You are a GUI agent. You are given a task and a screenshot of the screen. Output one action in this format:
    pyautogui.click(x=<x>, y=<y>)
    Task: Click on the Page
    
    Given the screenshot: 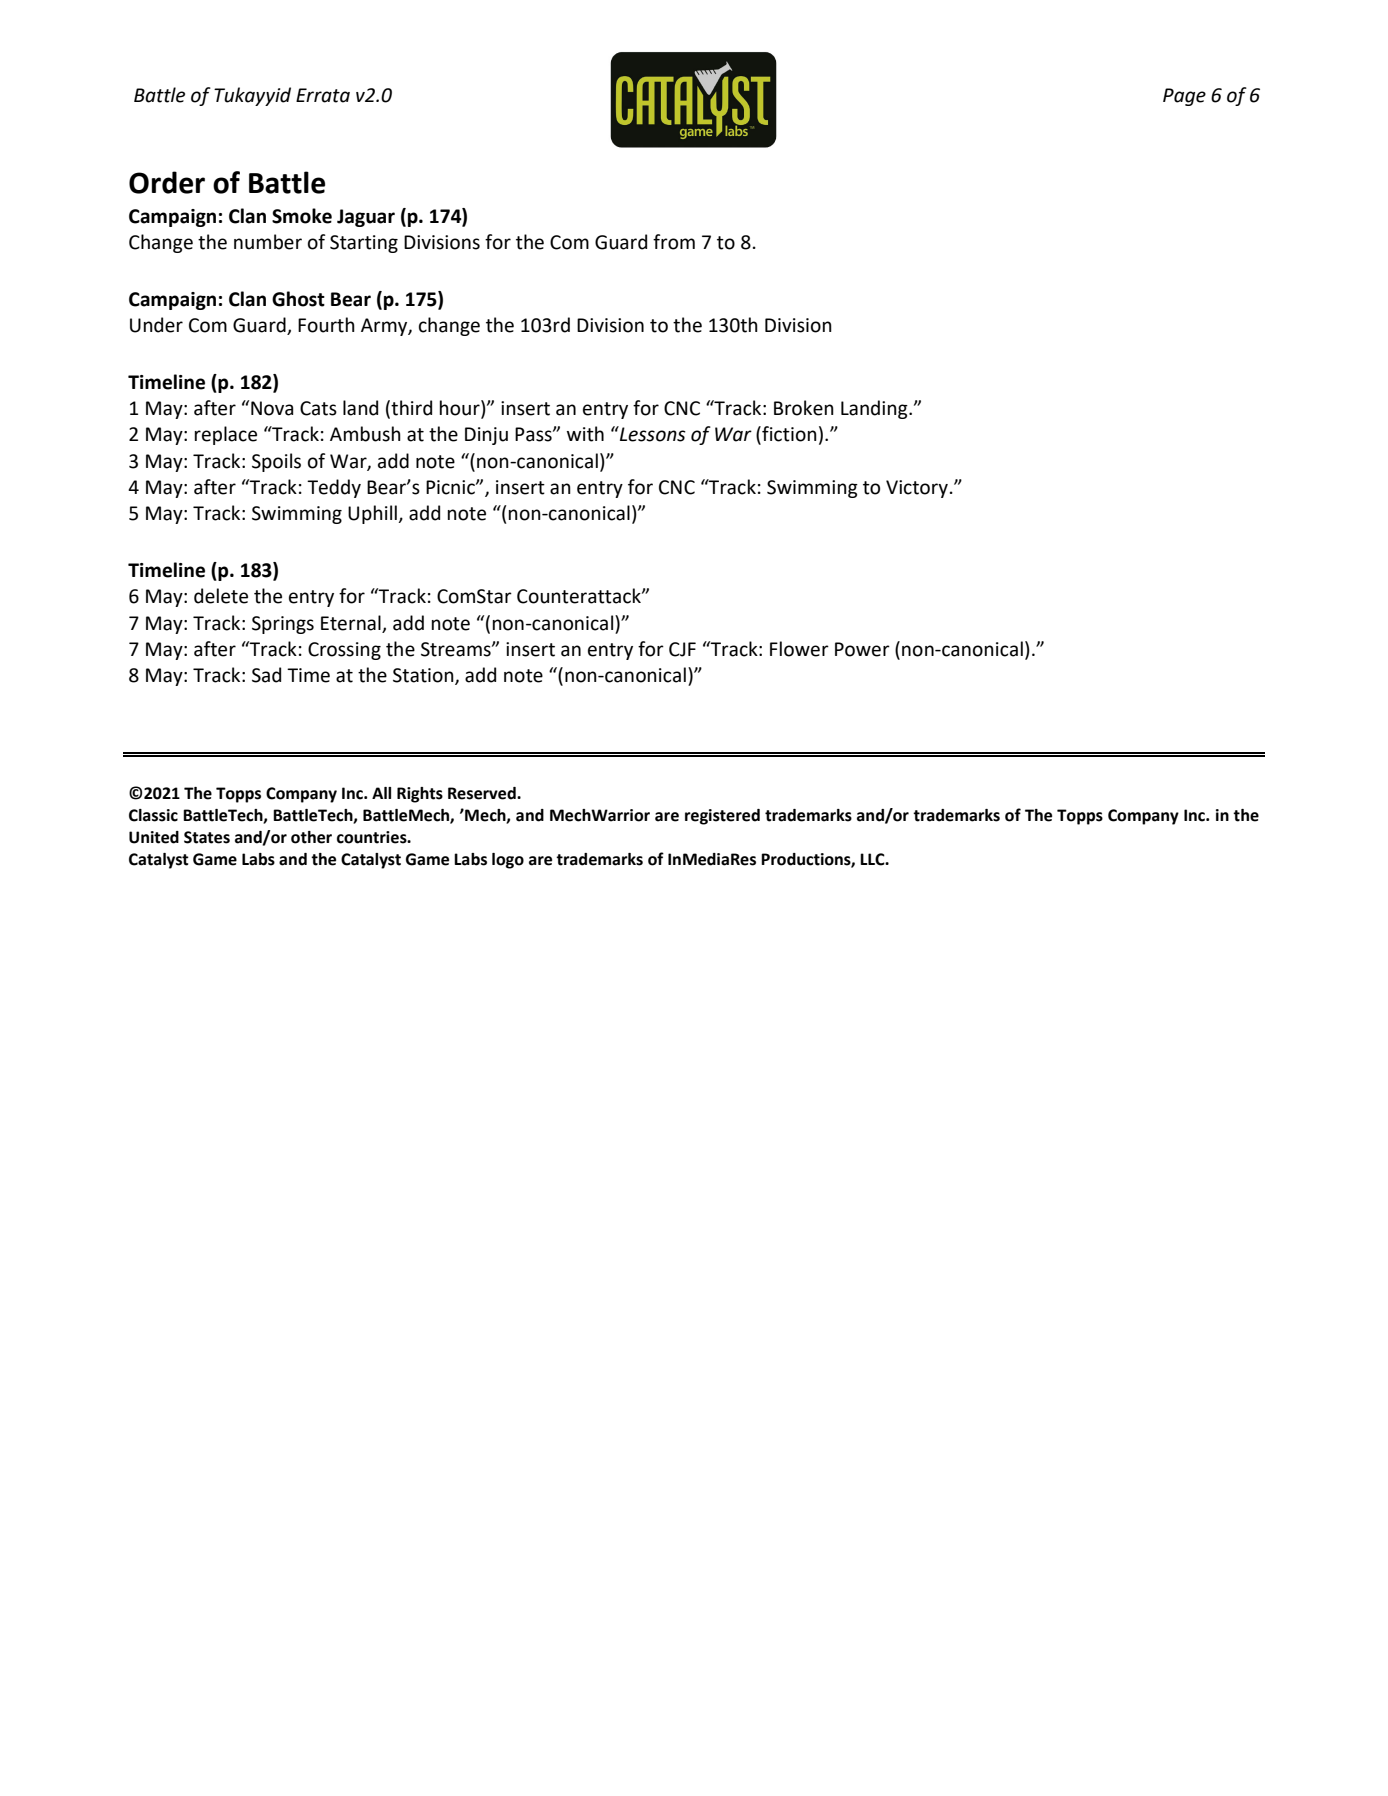 What is the action you would take?
    pyautogui.click(x=1184, y=97)
